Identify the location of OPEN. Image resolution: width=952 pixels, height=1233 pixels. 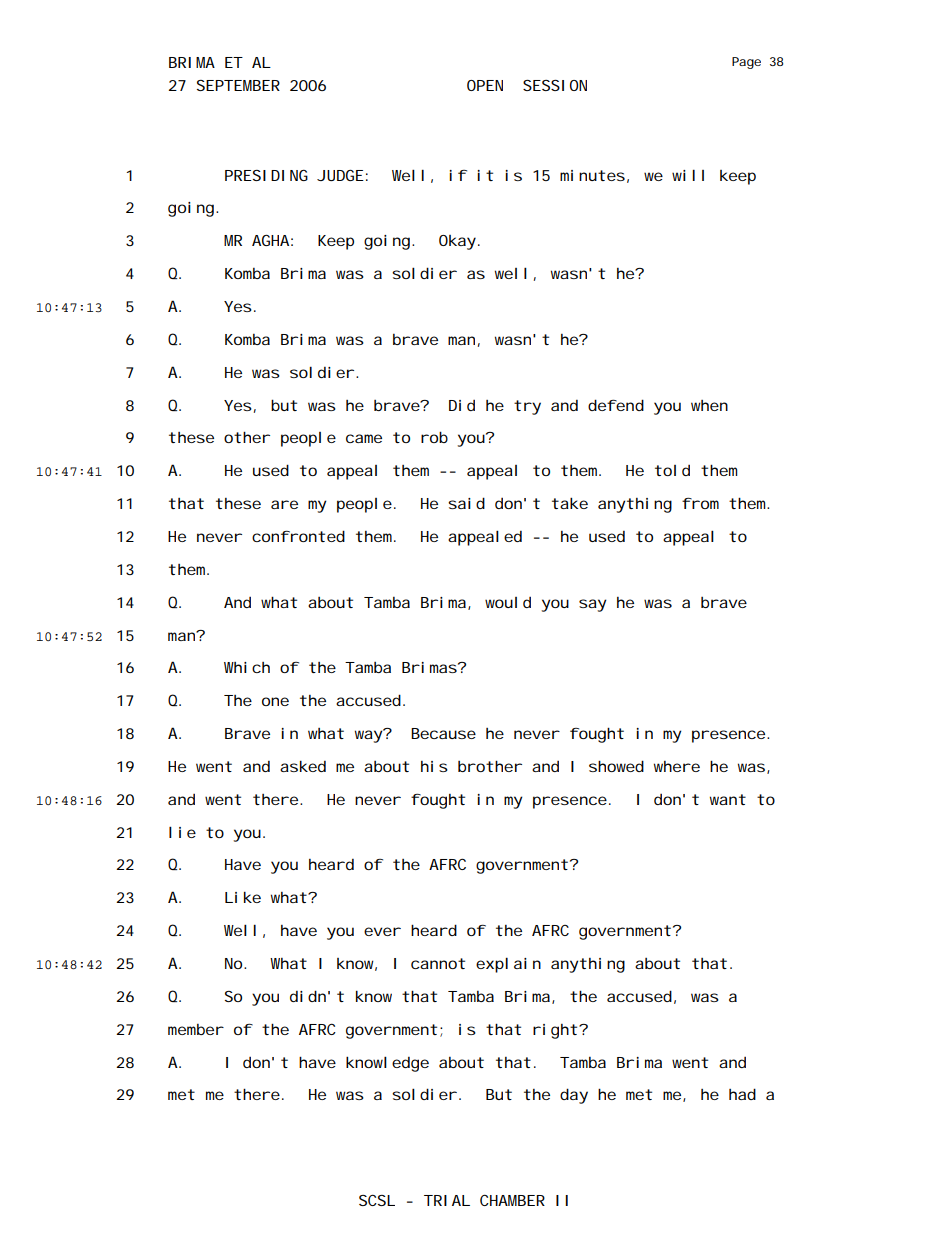
(485, 85).
